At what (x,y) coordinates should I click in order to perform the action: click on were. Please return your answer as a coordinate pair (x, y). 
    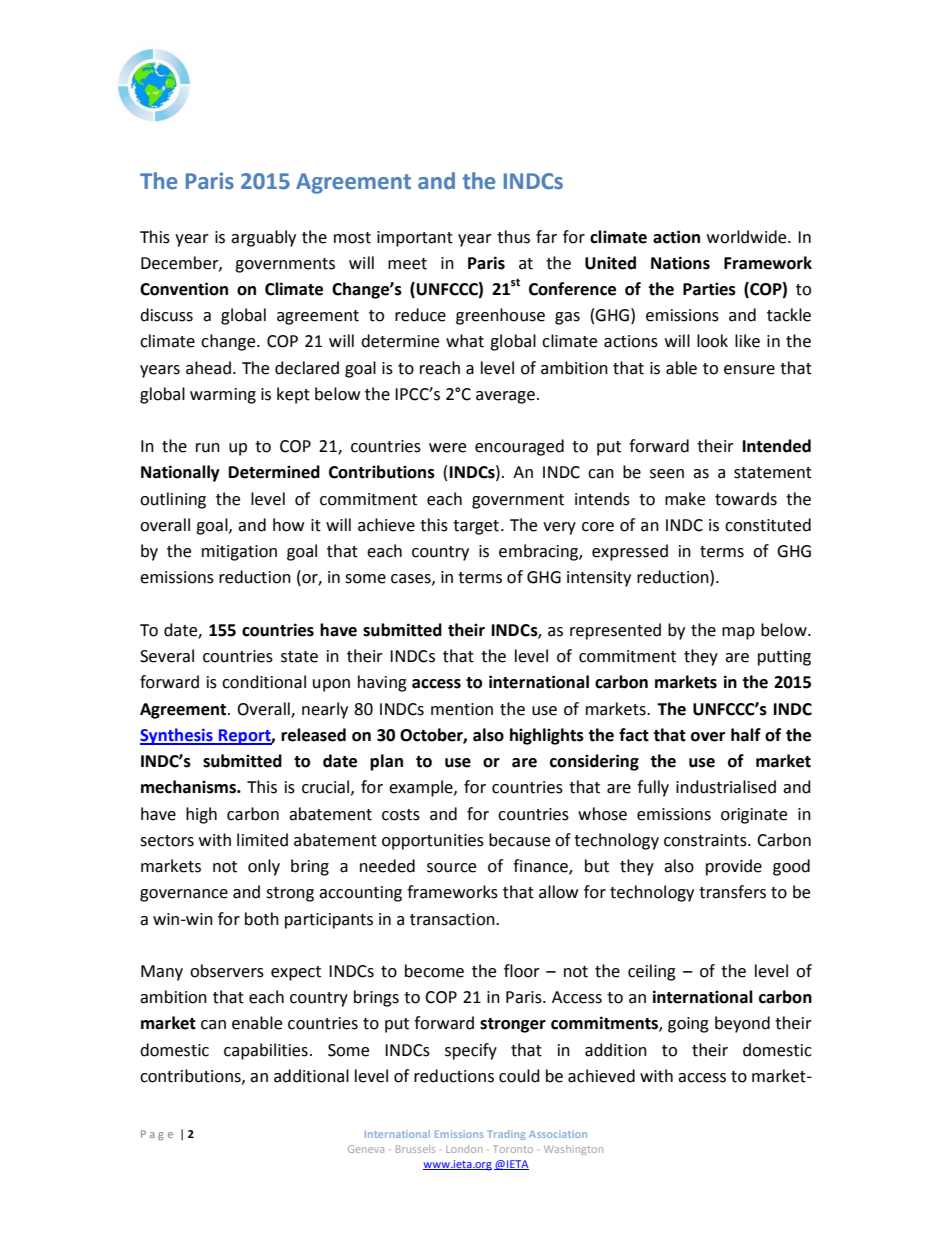
    Looking at the image, I should click on (447, 448).
